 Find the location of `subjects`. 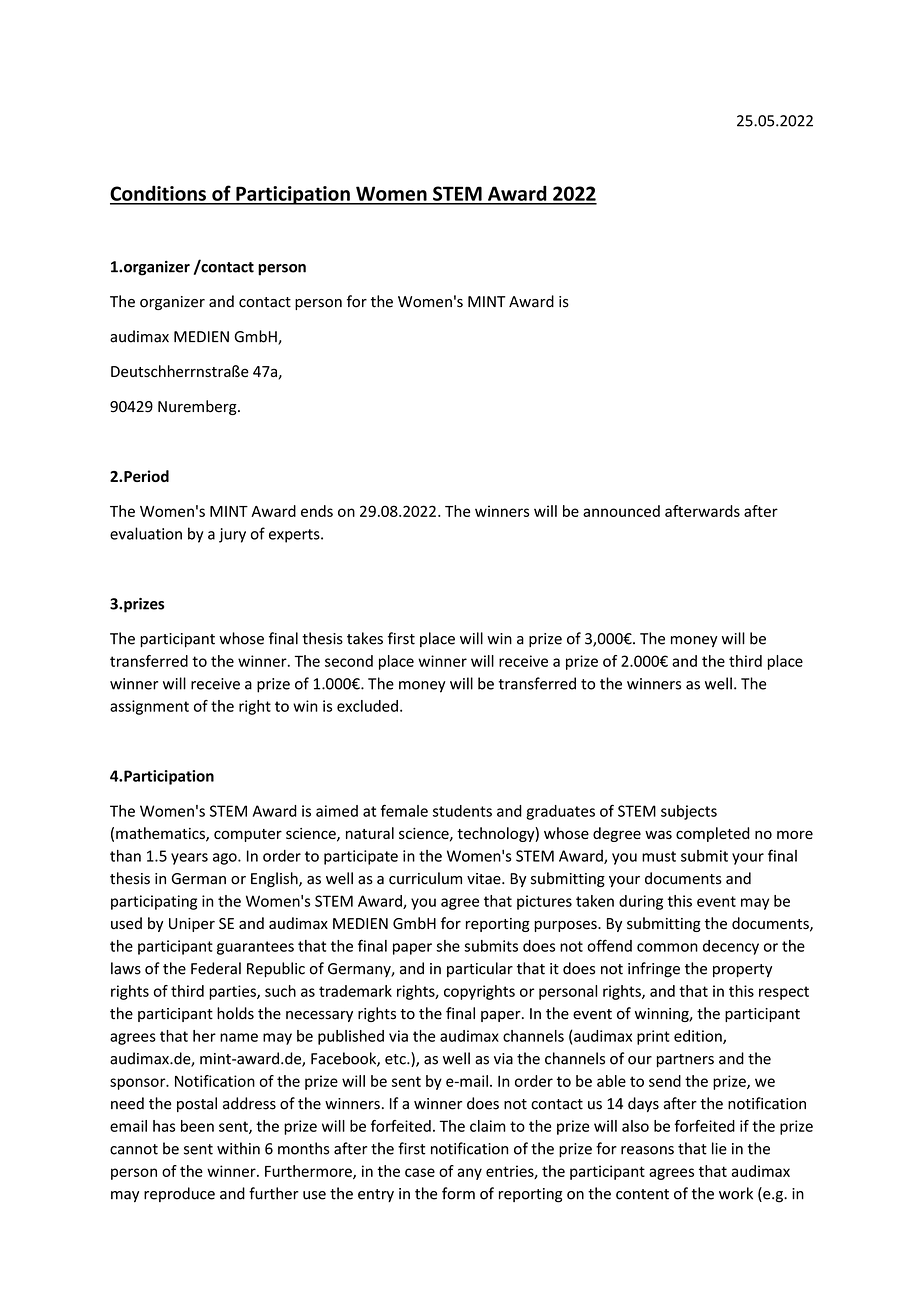

subjects is located at coordinates (689, 812).
